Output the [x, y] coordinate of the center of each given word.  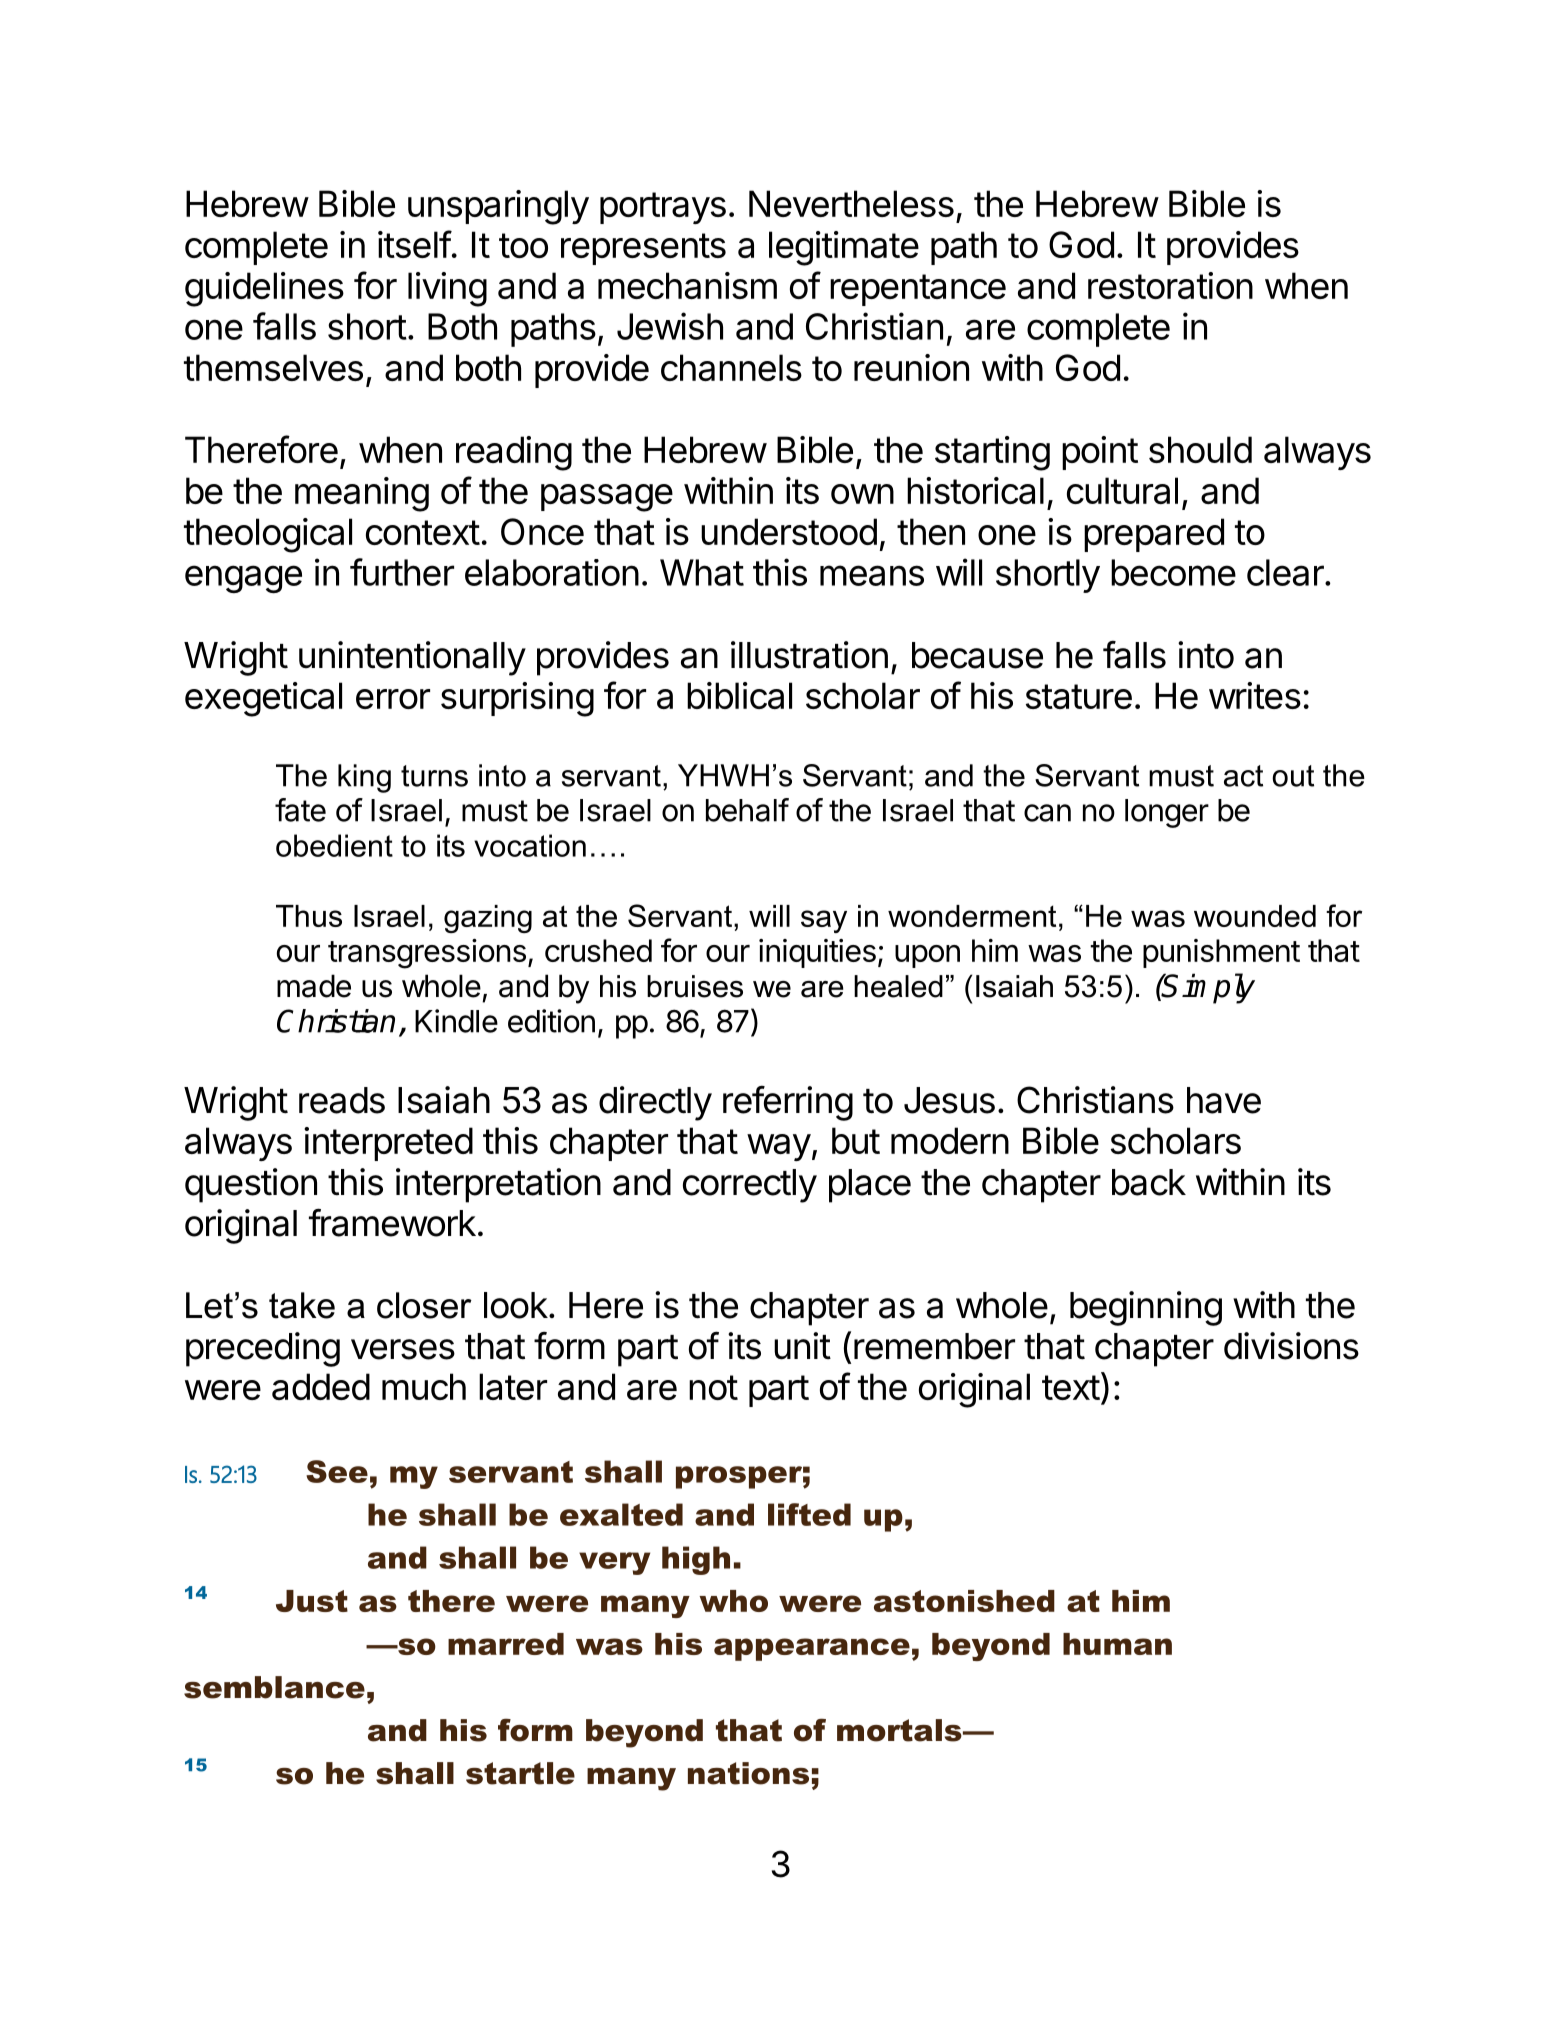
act [1243, 776]
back [1149, 1182]
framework [392, 1222]
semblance [274, 1687]
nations [748, 1773]
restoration [1170, 285]
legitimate [844, 248]
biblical [739, 695]
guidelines [264, 289]
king [364, 778]
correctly [750, 1186]
